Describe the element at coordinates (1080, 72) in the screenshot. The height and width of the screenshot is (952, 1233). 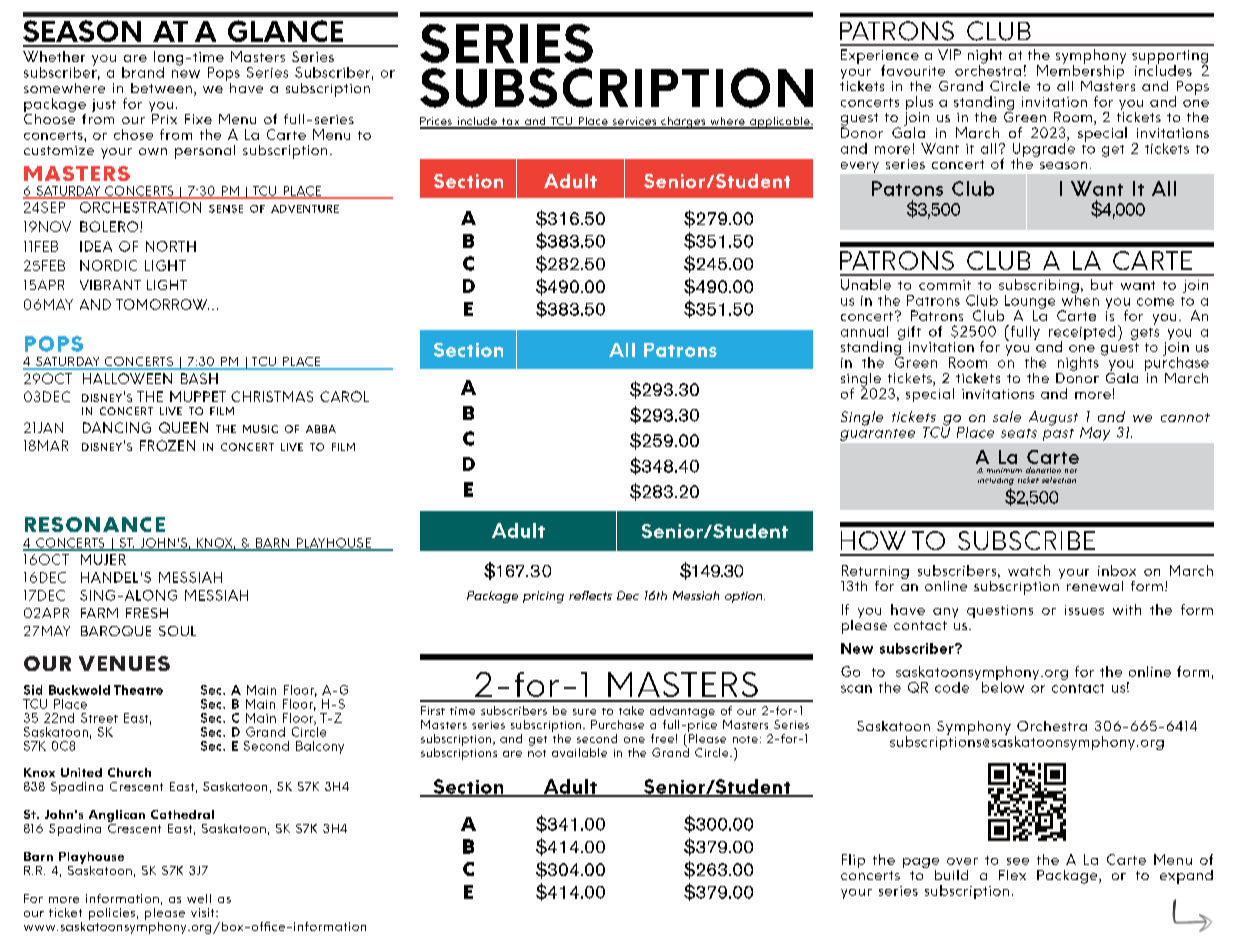
I see `Membership` at that location.
